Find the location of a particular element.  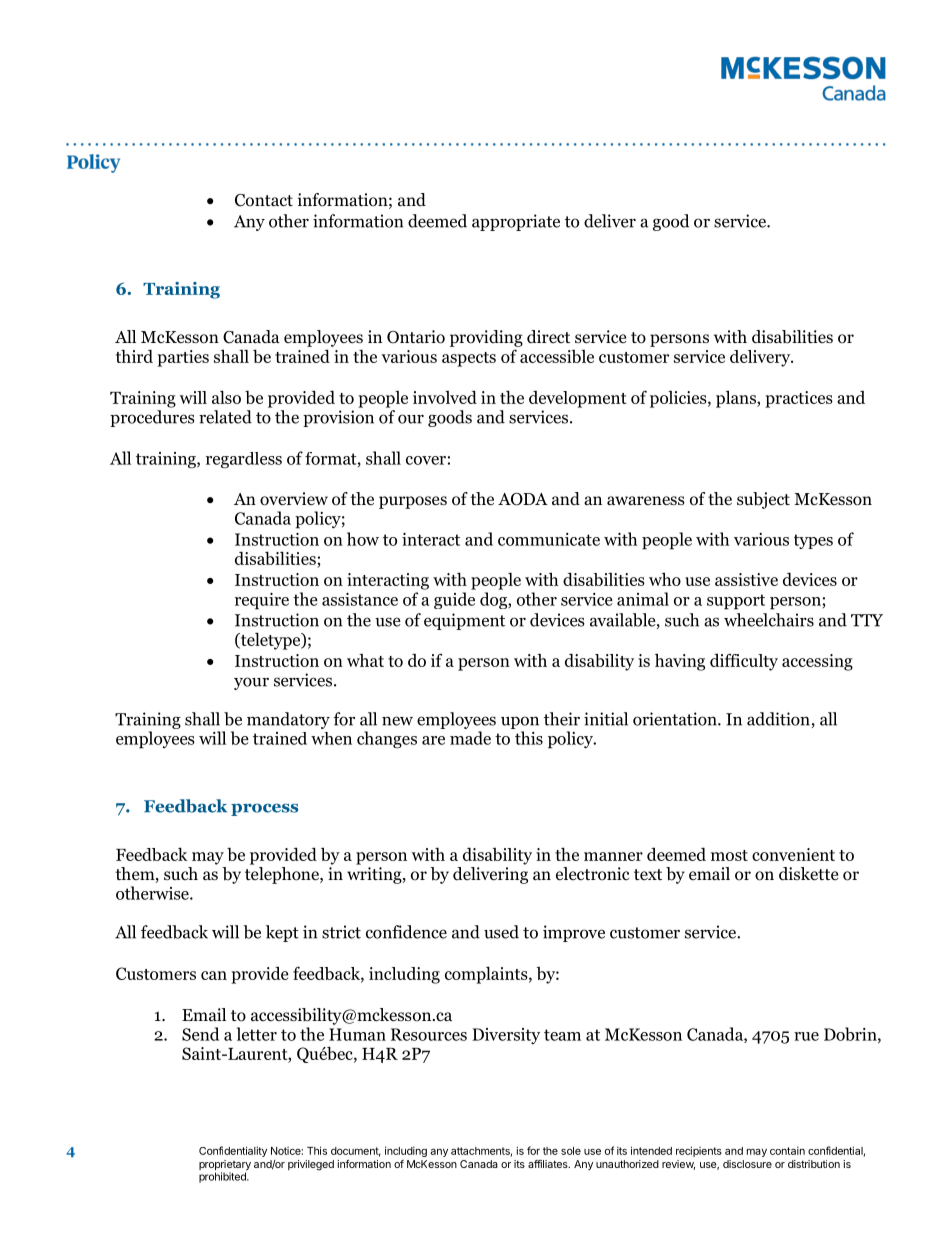

sole is located at coordinates (571, 1151).
